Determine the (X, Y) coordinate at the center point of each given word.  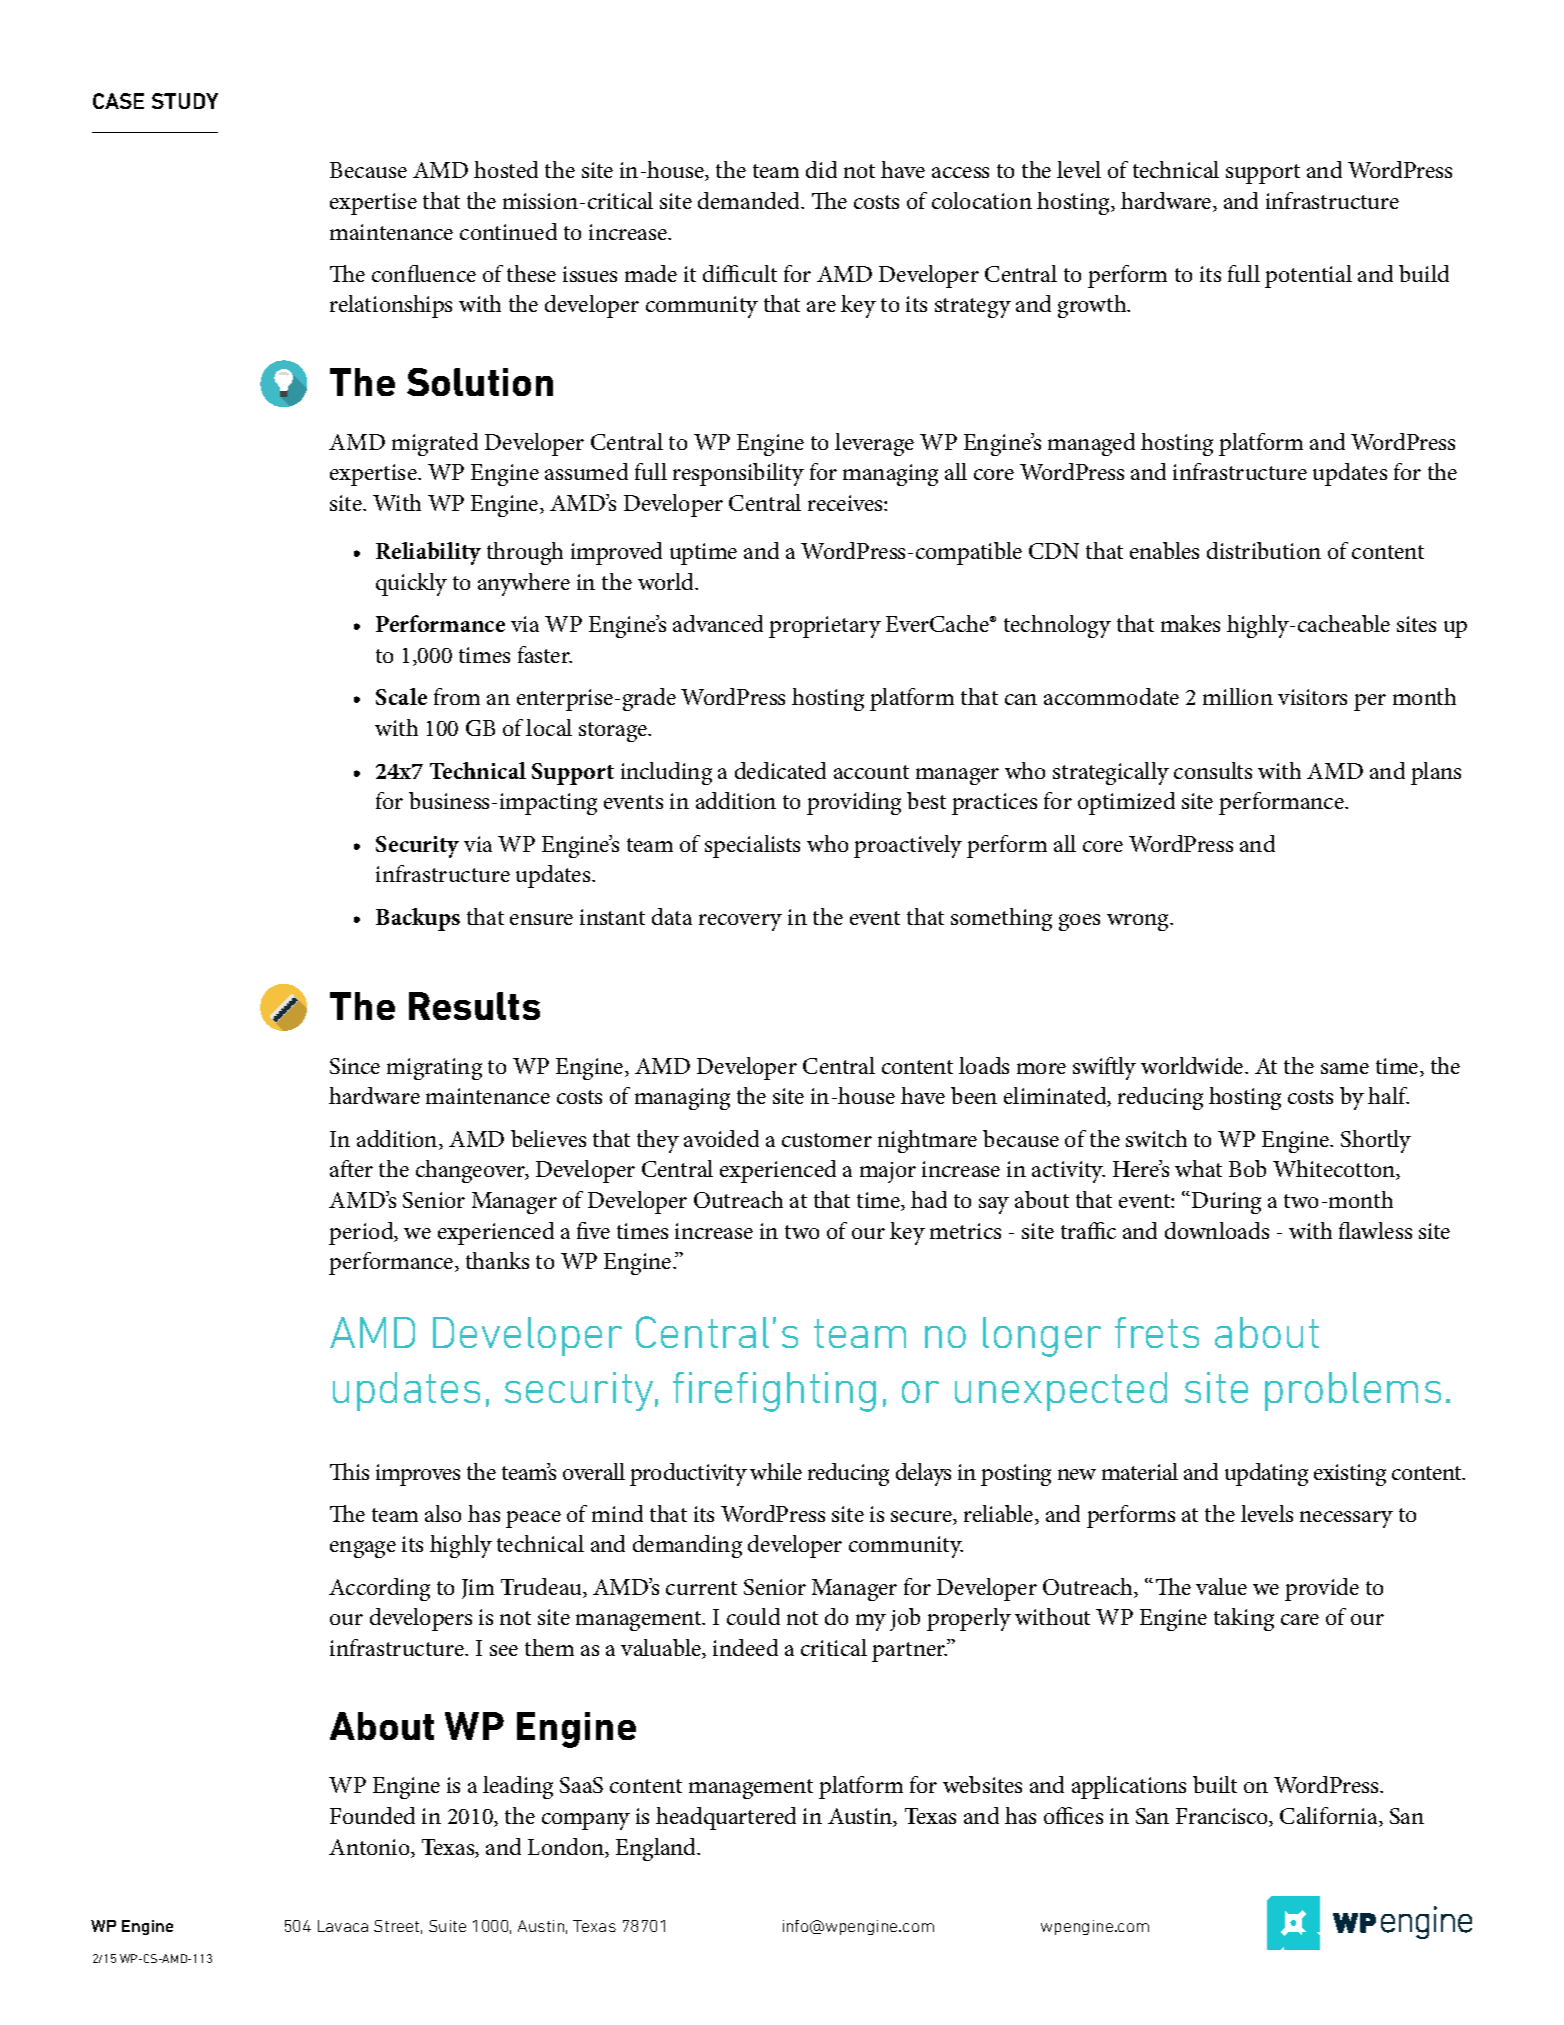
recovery (740, 922)
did (821, 169)
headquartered (726, 1818)
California (1330, 1817)
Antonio (370, 1848)
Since (355, 1066)
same (1345, 1068)
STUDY (185, 101)
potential (1308, 276)
